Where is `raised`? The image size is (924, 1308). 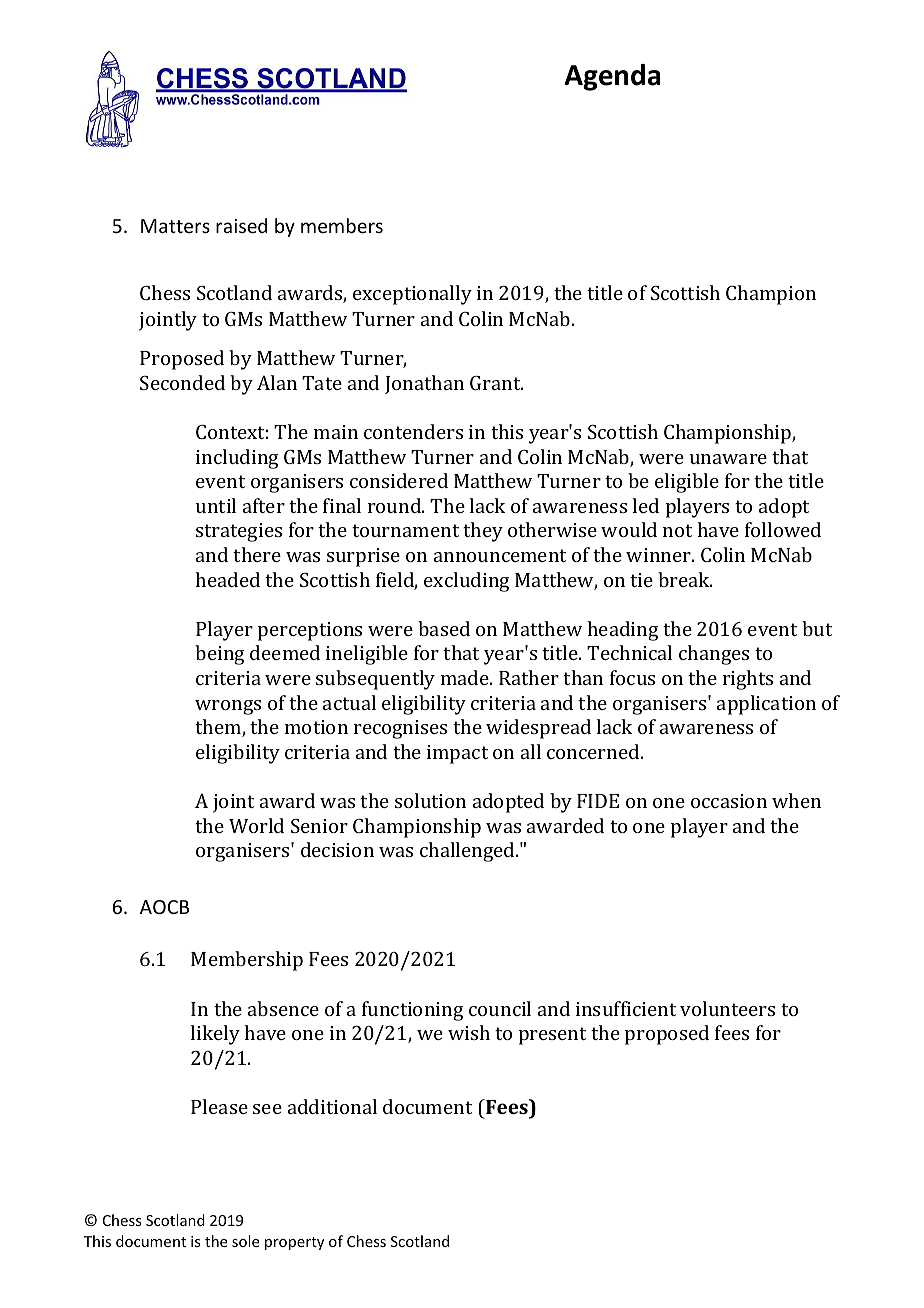 raised is located at coordinates (241, 225).
